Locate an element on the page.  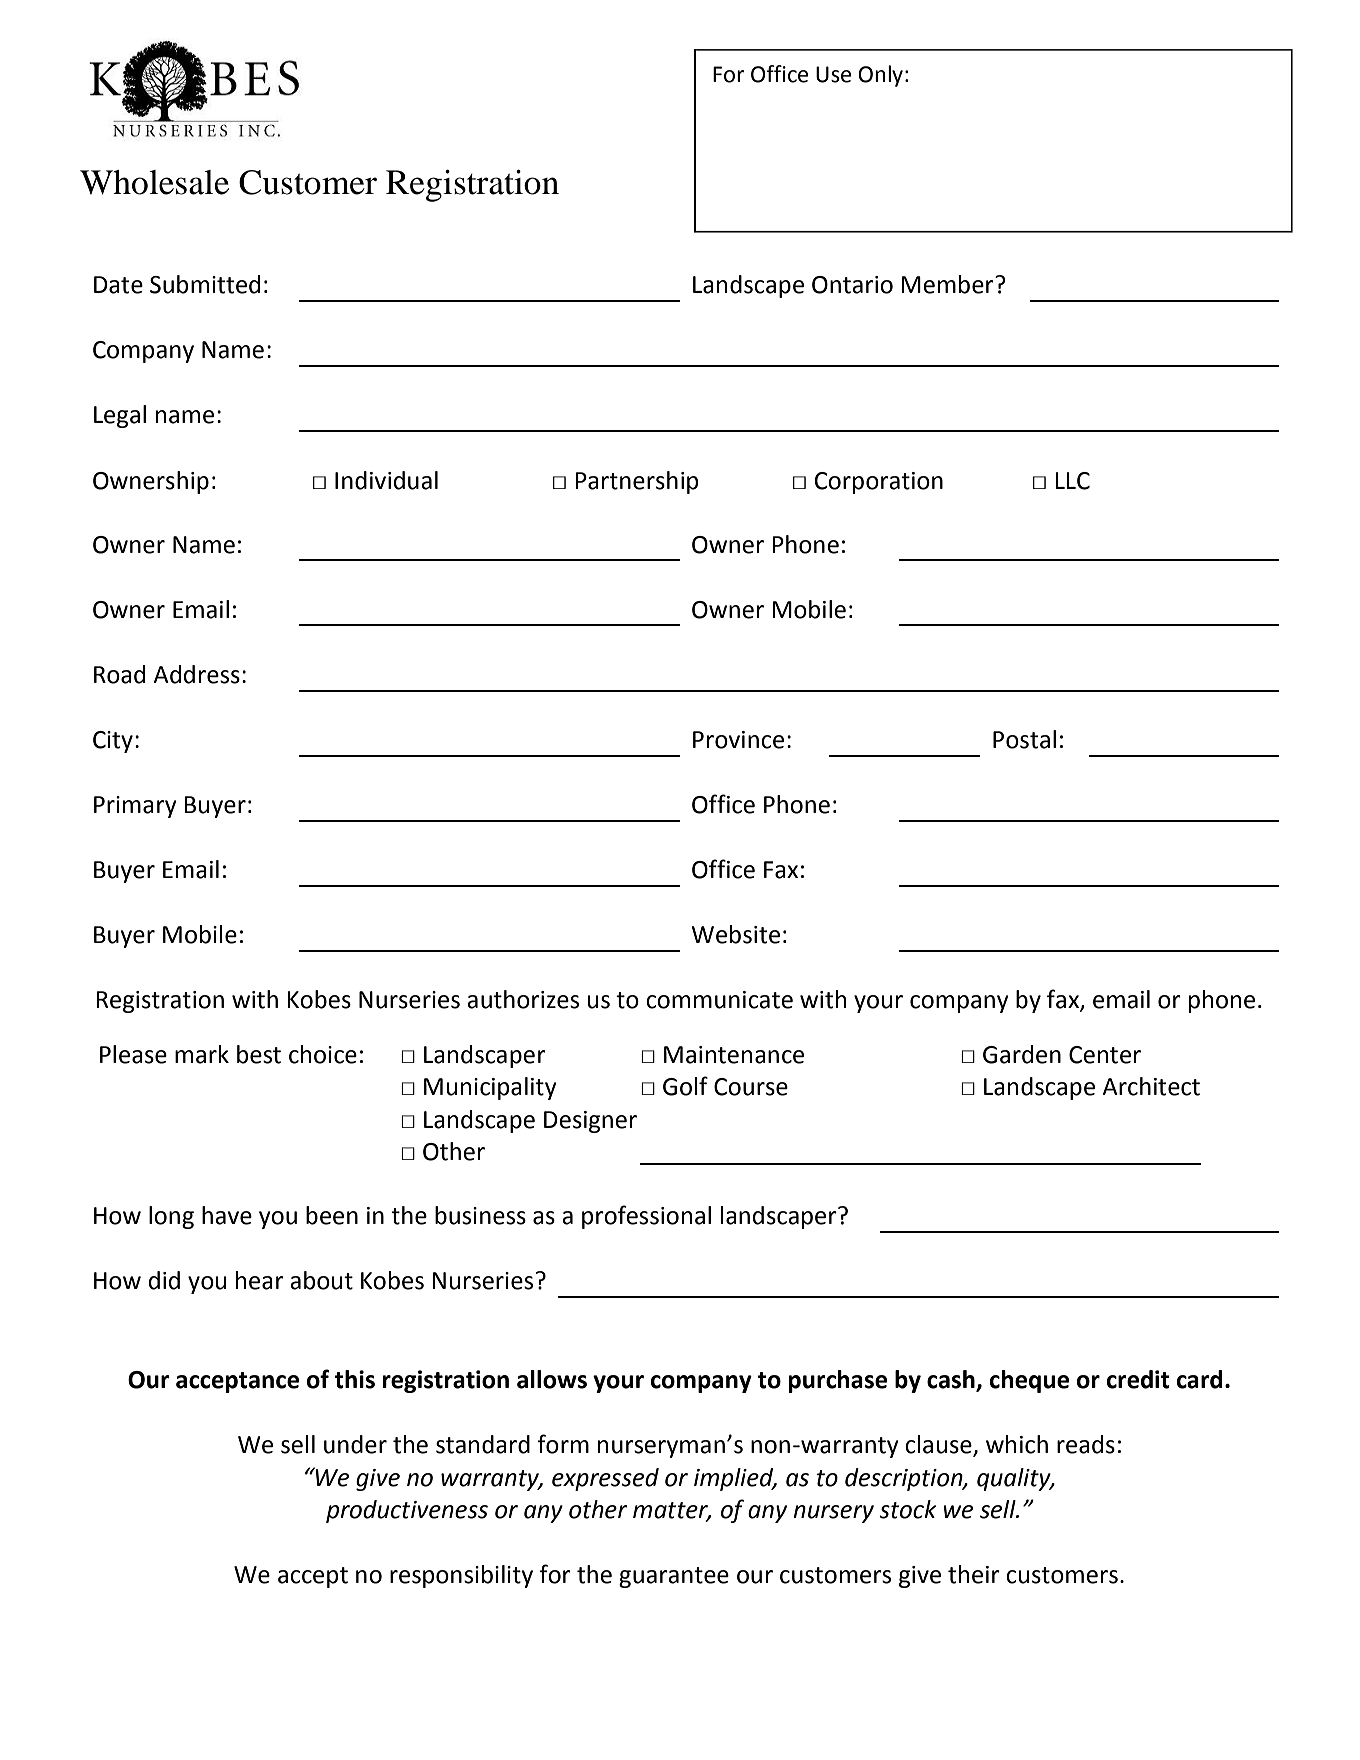
best is located at coordinates (259, 1054).
